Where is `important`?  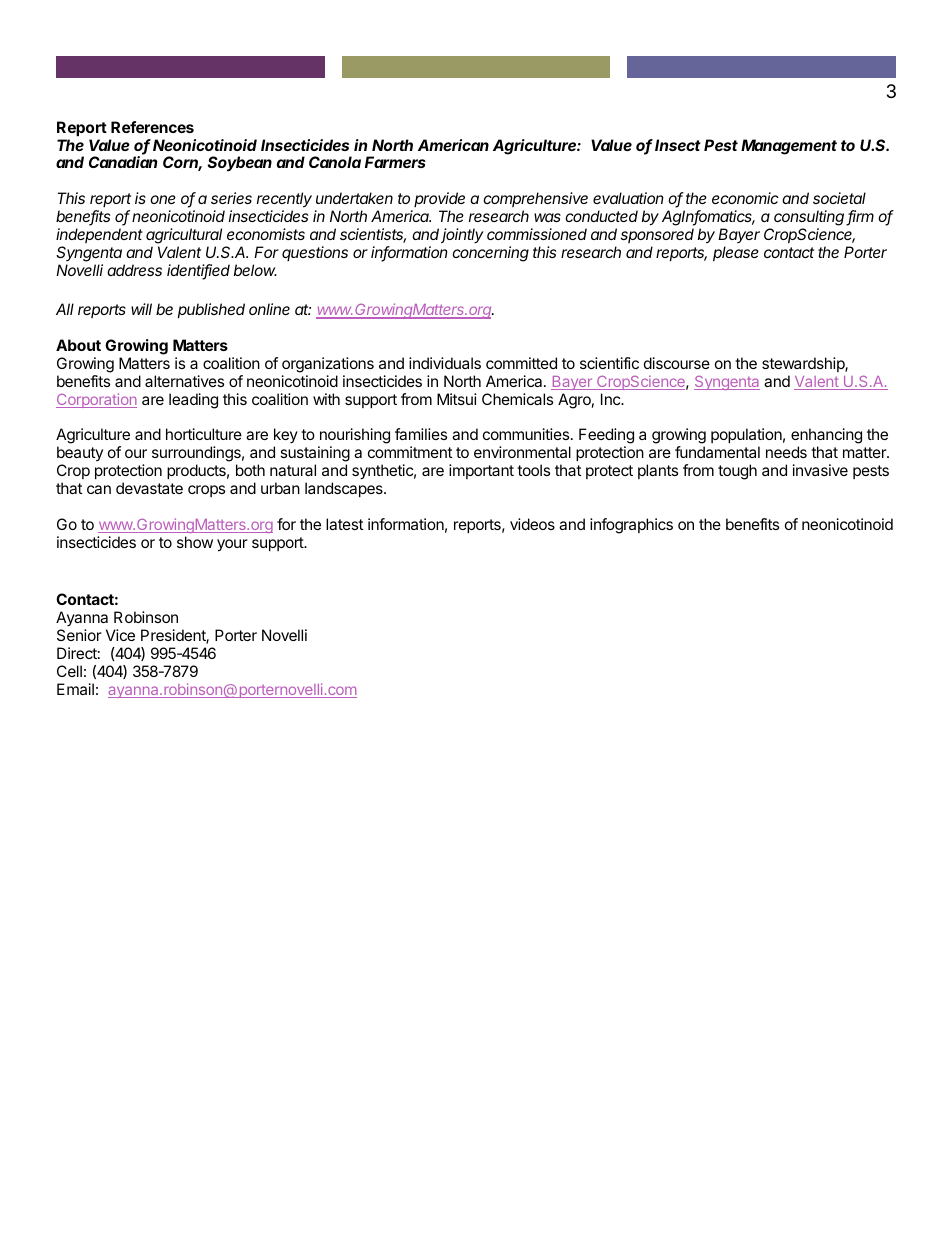 important is located at coordinates (481, 471).
